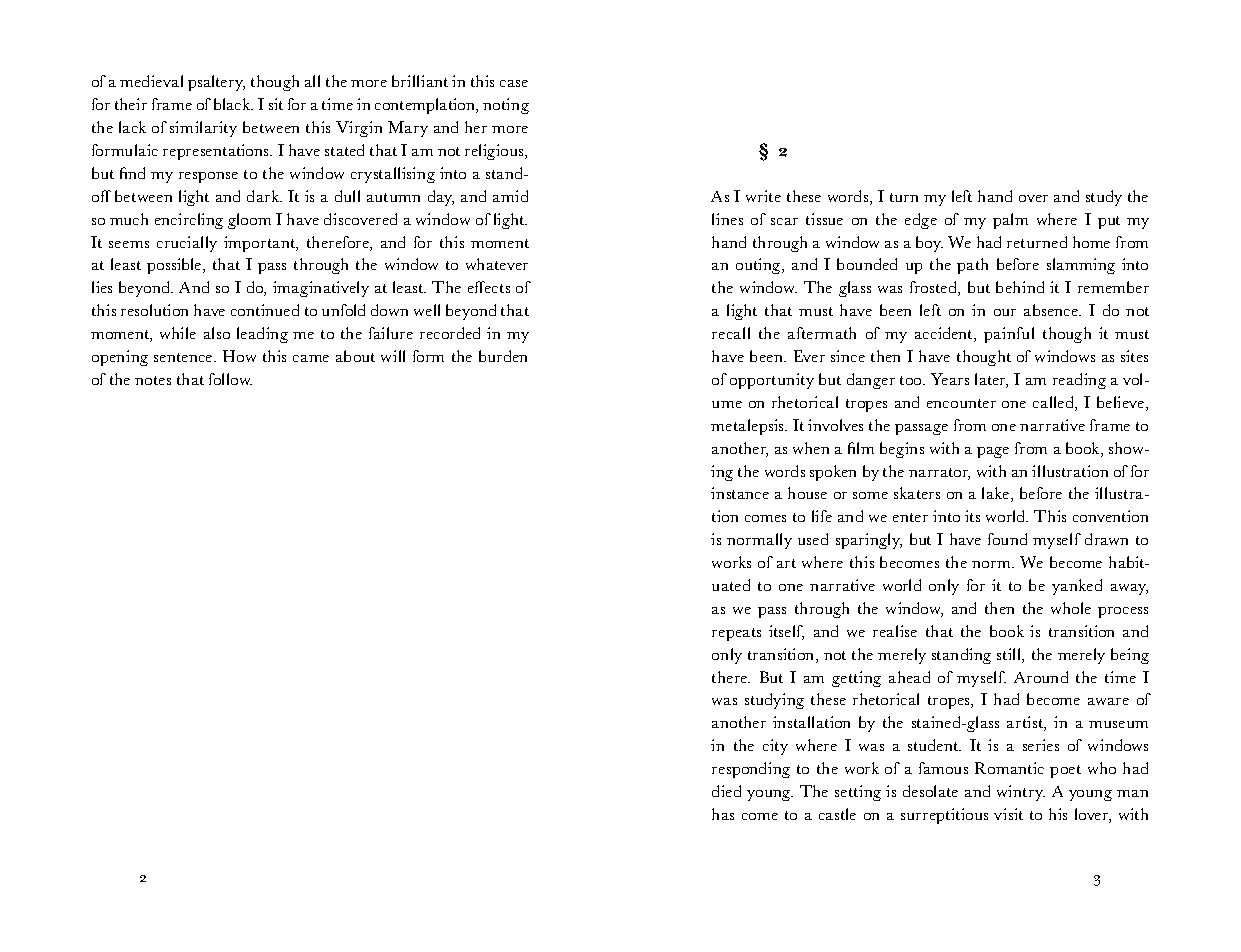  Describe the element at coordinates (203, 129) in the screenshot. I see `similarity` at that location.
